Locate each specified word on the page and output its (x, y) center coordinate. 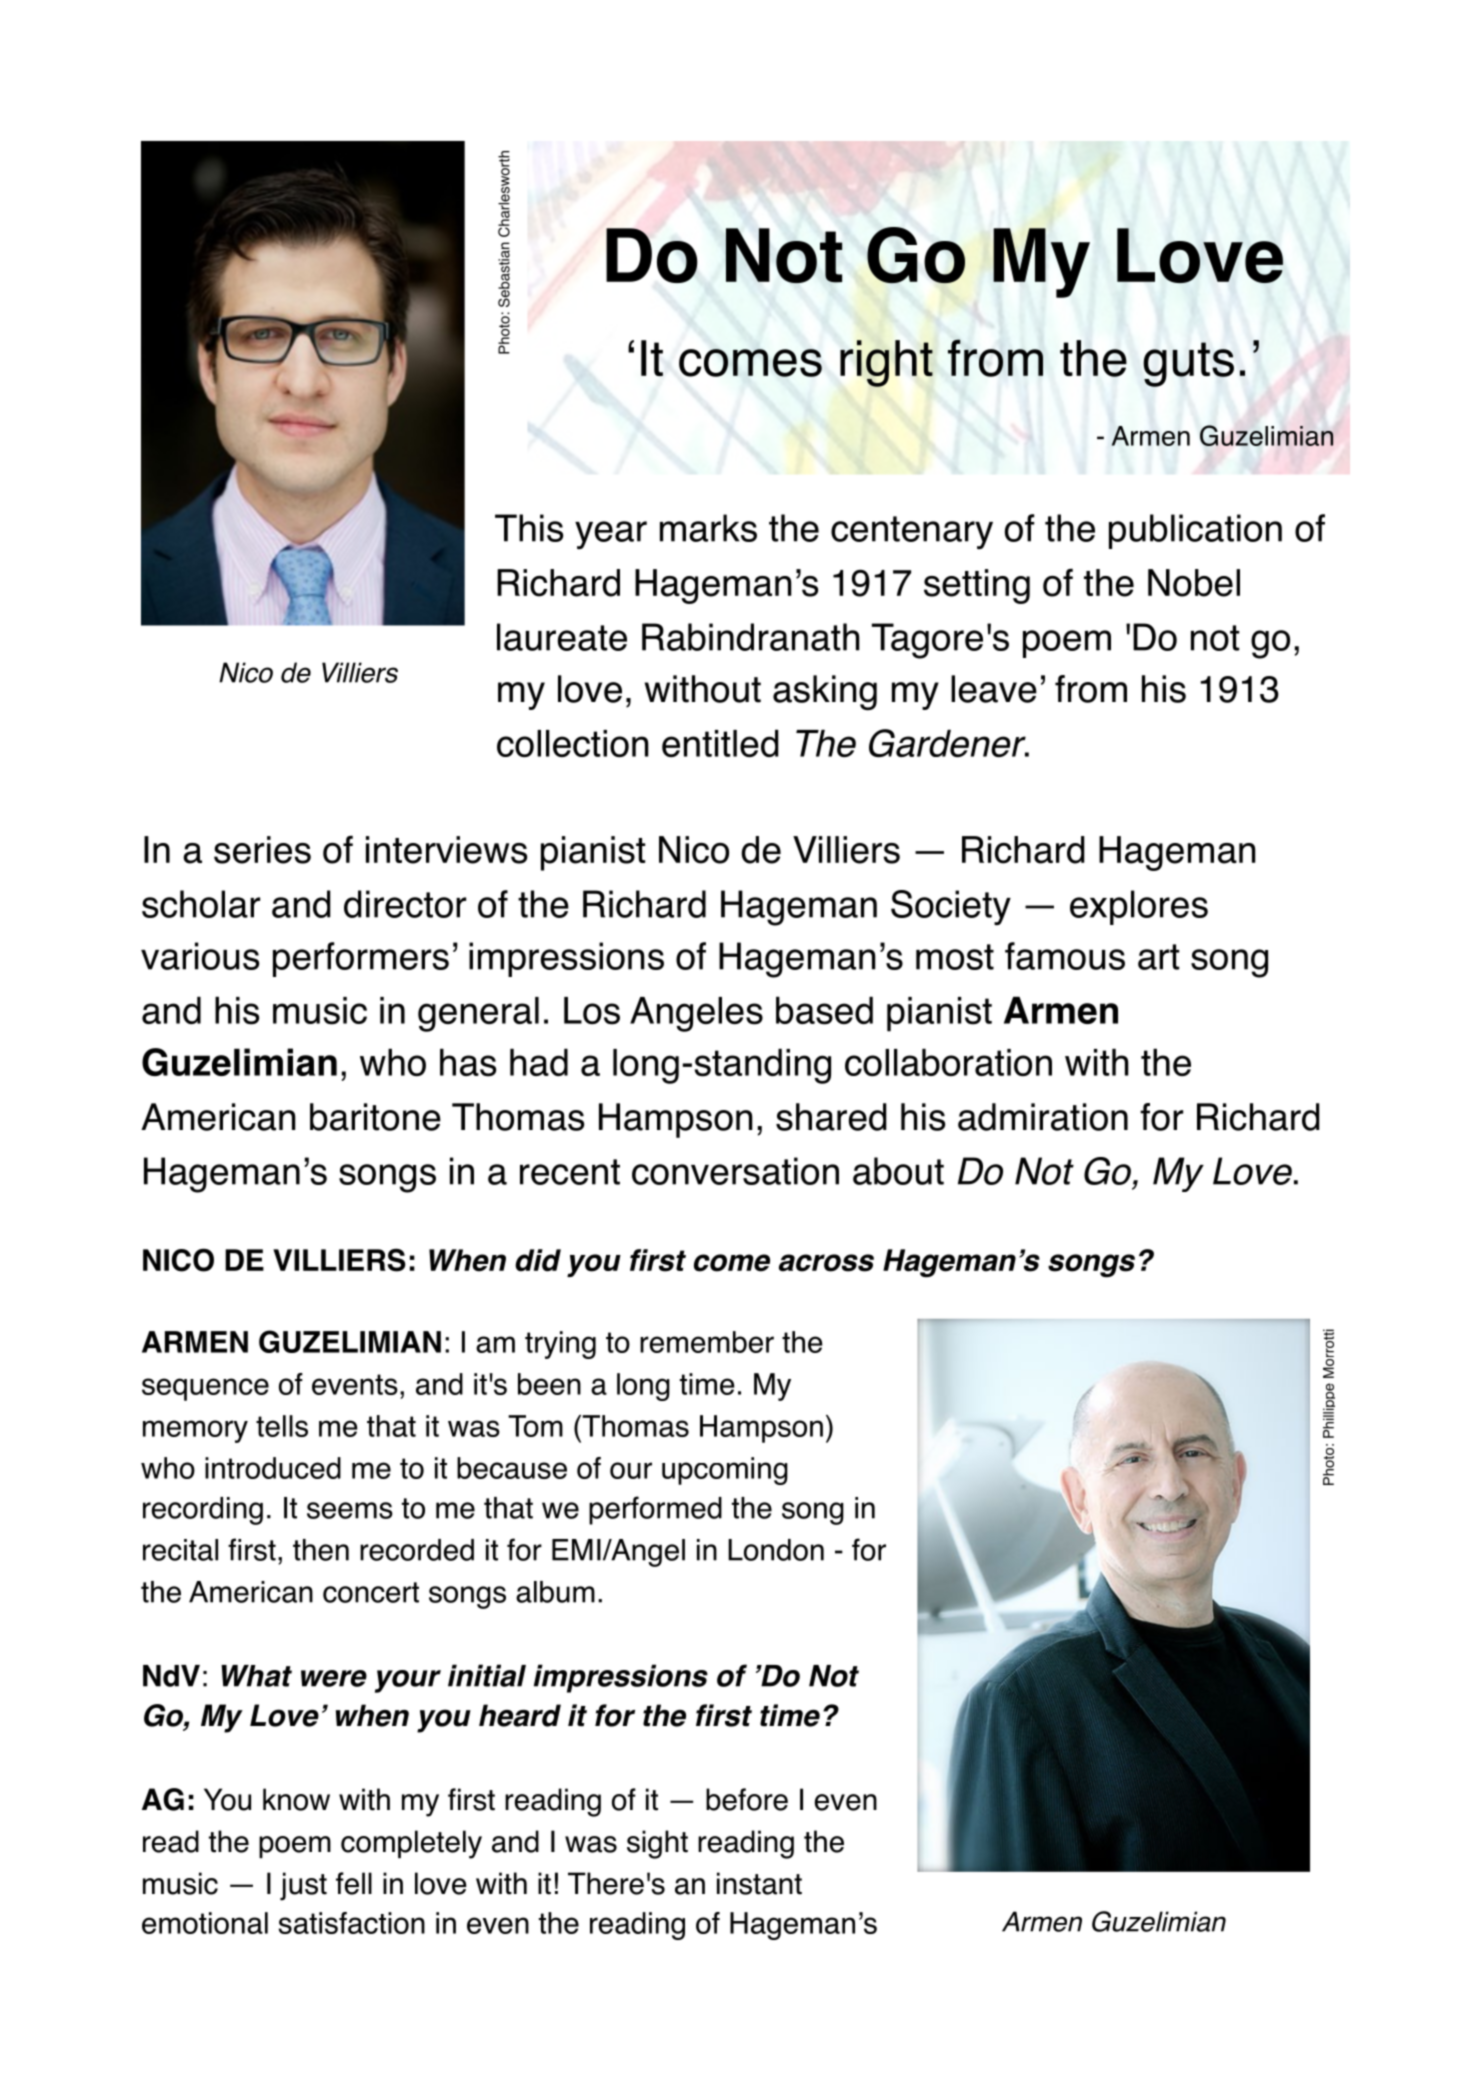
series (262, 850)
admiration (1043, 1117)
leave (994, 689)
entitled (720, 743)
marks (708, 528)
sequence (205, 1389)
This (529, 528)
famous (1065, 956)
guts (1188, 364)
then (321, 1550)
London (776, 1550)
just (303, 1886)
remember (707, 1342)
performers (361, 959)
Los (592, 1011)
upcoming (725, 1471)
